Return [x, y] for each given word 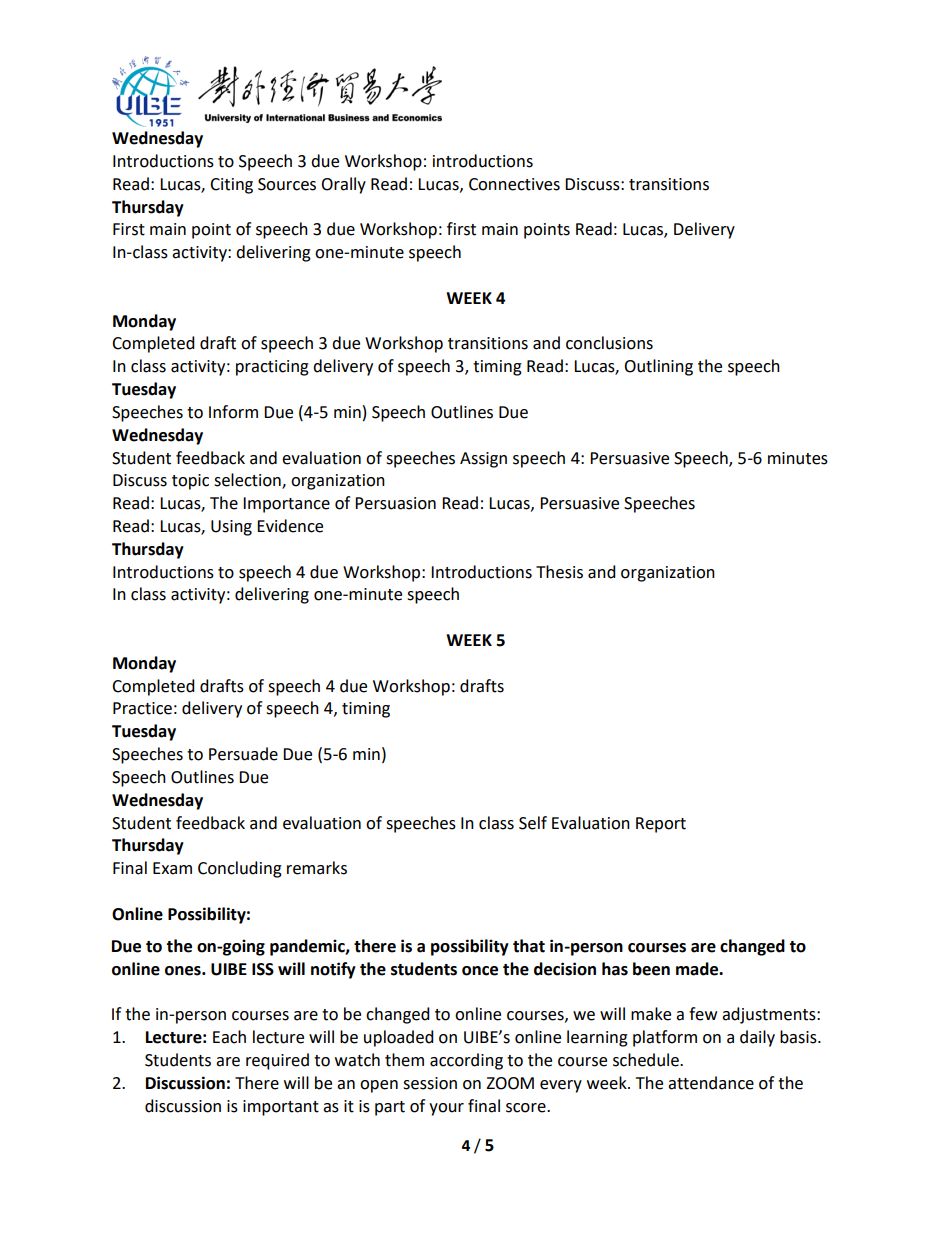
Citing [231, 186]
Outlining [658, 367]
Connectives [514, 184]
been [651, 969]
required [277, 1061]
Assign [483, 460]
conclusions [609, 343]
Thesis [559, 572]
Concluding [240, 869]
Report [661, 825]
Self [533, 823]
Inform [233, 412]
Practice [142, 708]
